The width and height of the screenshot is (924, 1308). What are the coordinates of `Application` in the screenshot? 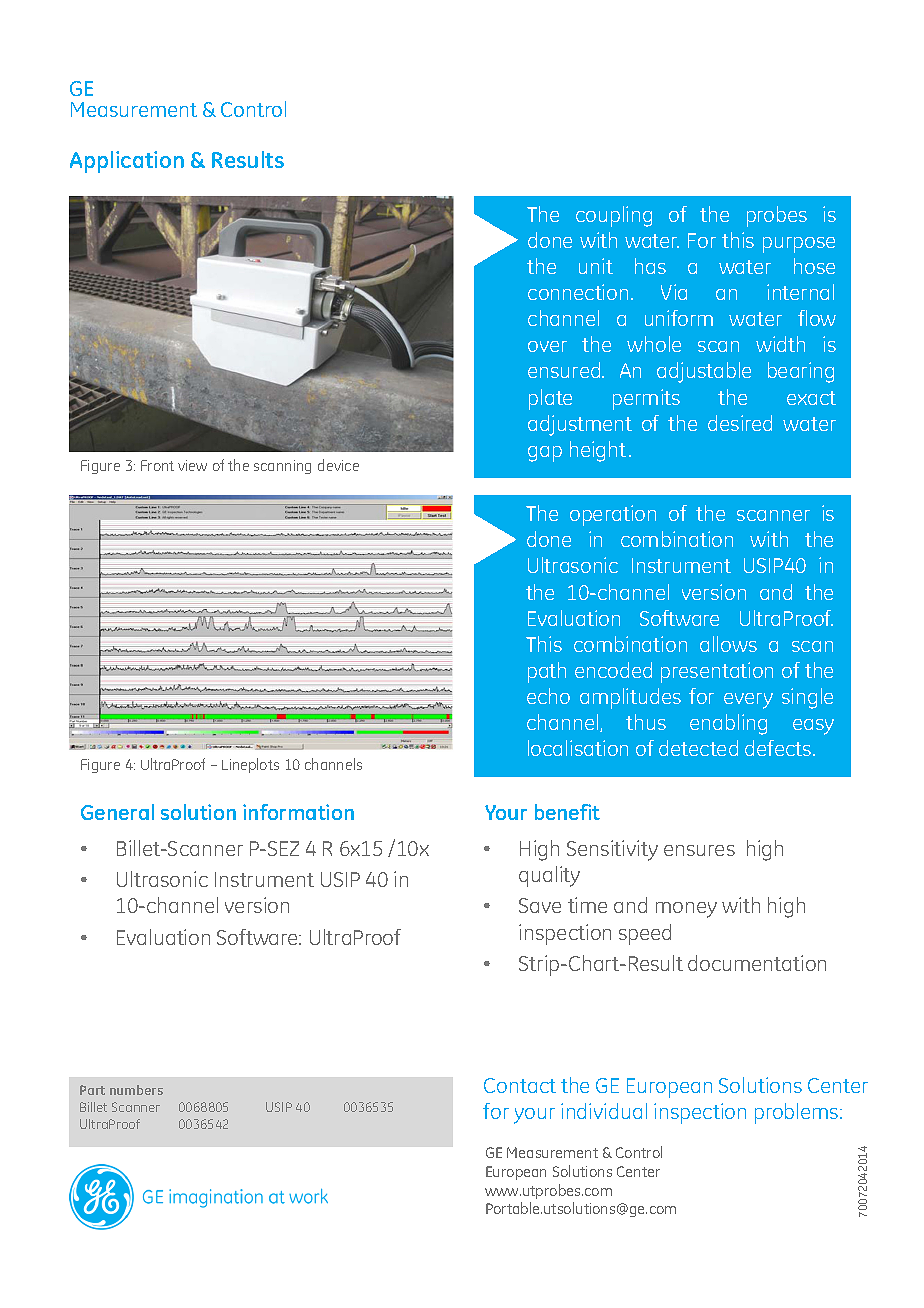 It's located at (127, 162).
